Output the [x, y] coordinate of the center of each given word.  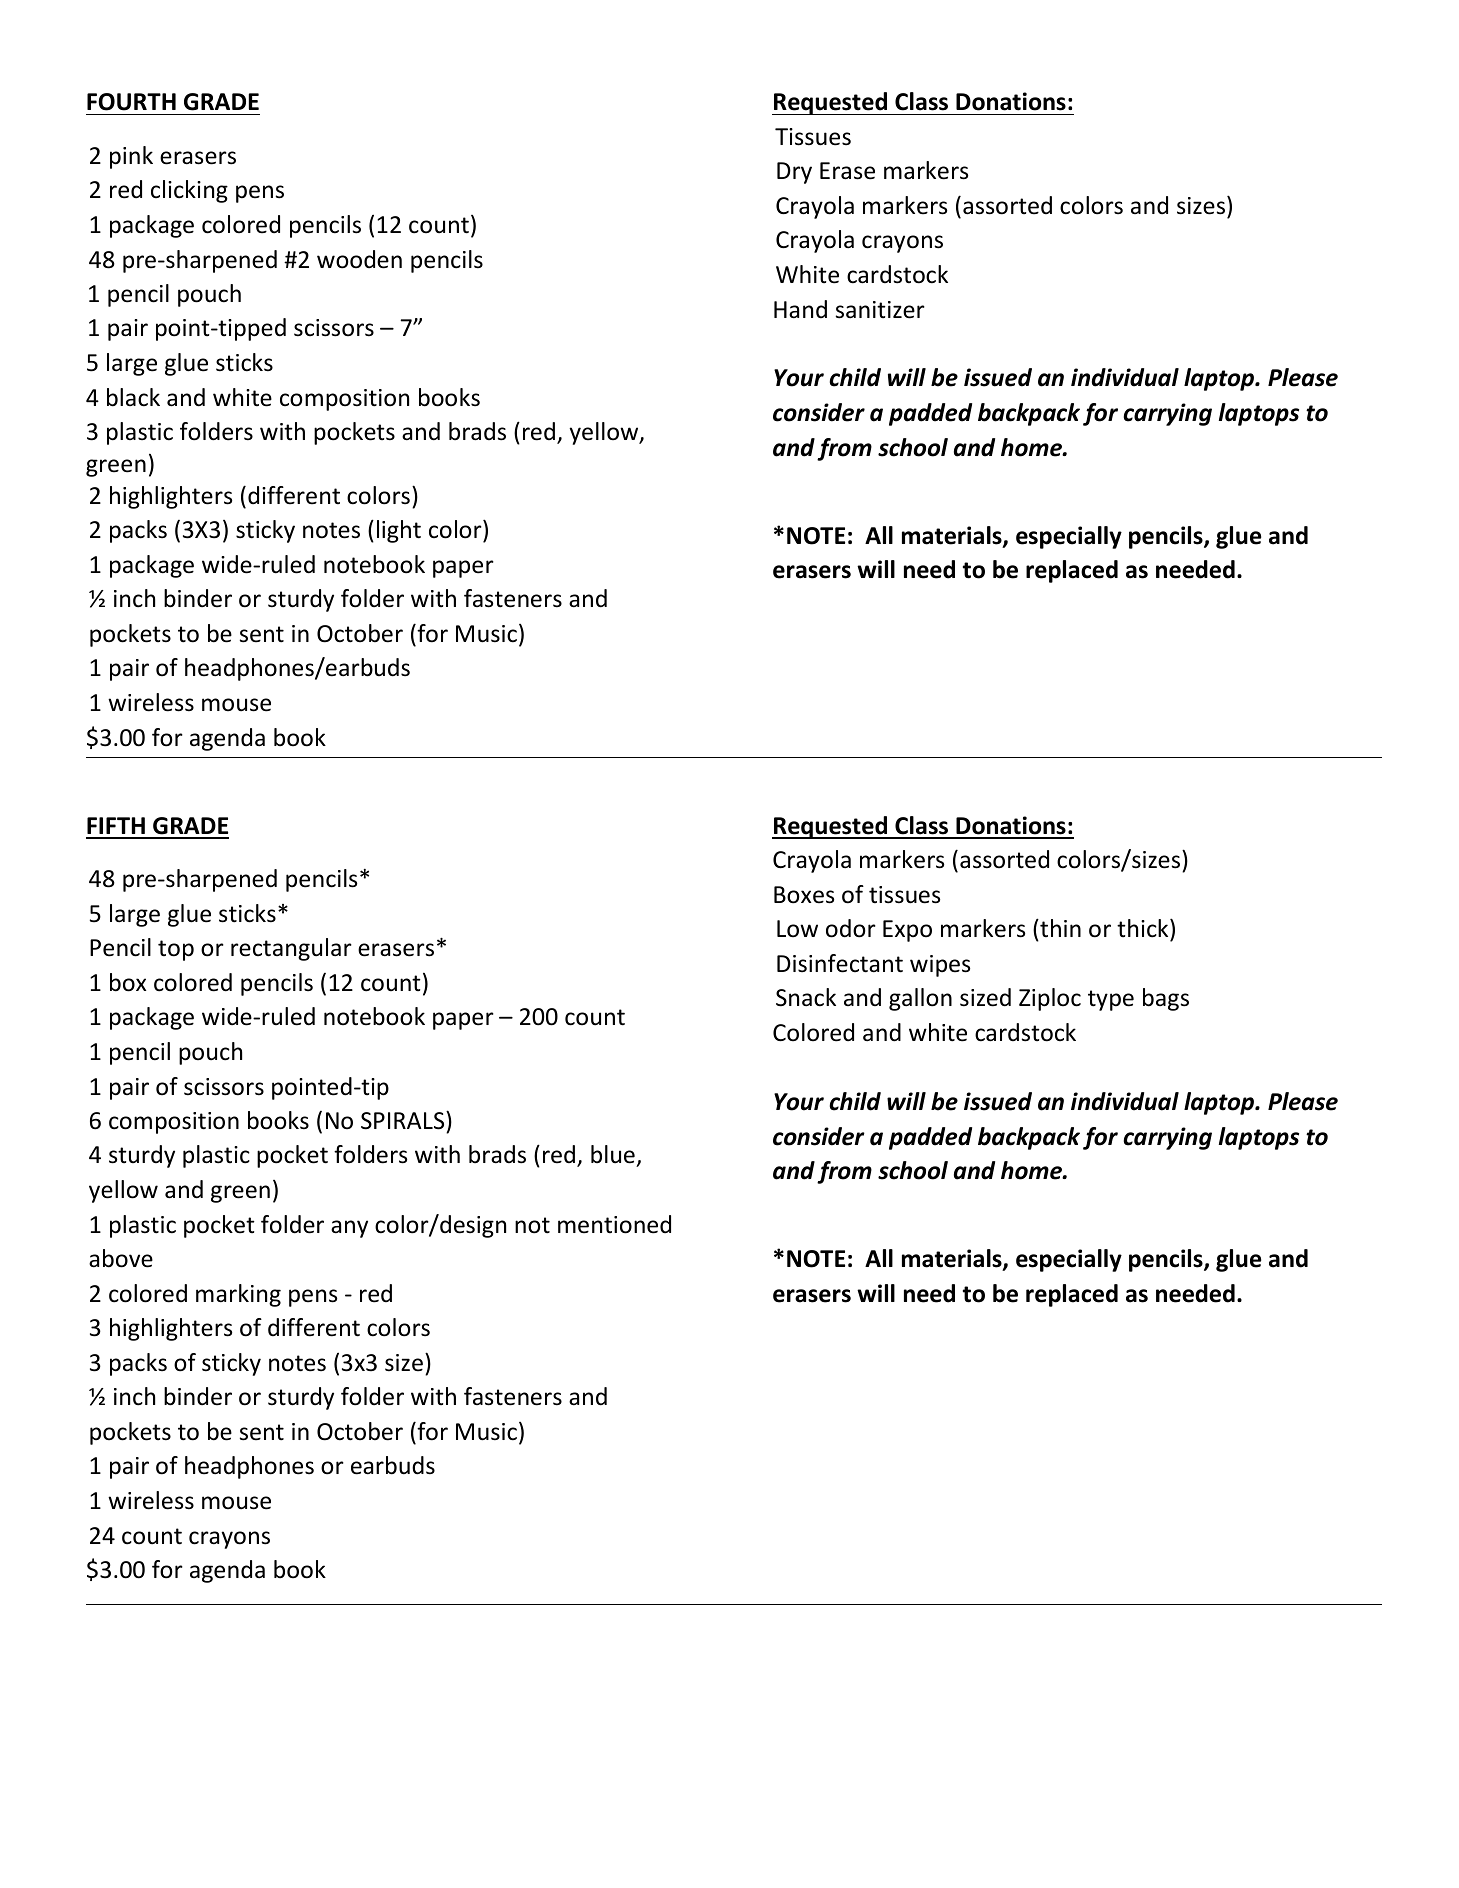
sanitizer [880, 310]
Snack [806, 997]
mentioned [614, 1224]
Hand [800, 309]
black [133, 397]
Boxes [804, 895]
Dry [794, 173]
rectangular [291, 949]
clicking [189, 191]
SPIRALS [404, 1120]
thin [1059, 928]
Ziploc [1050, 999]
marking [238, 1295]
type [1111, 1000]
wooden [359, 259]
